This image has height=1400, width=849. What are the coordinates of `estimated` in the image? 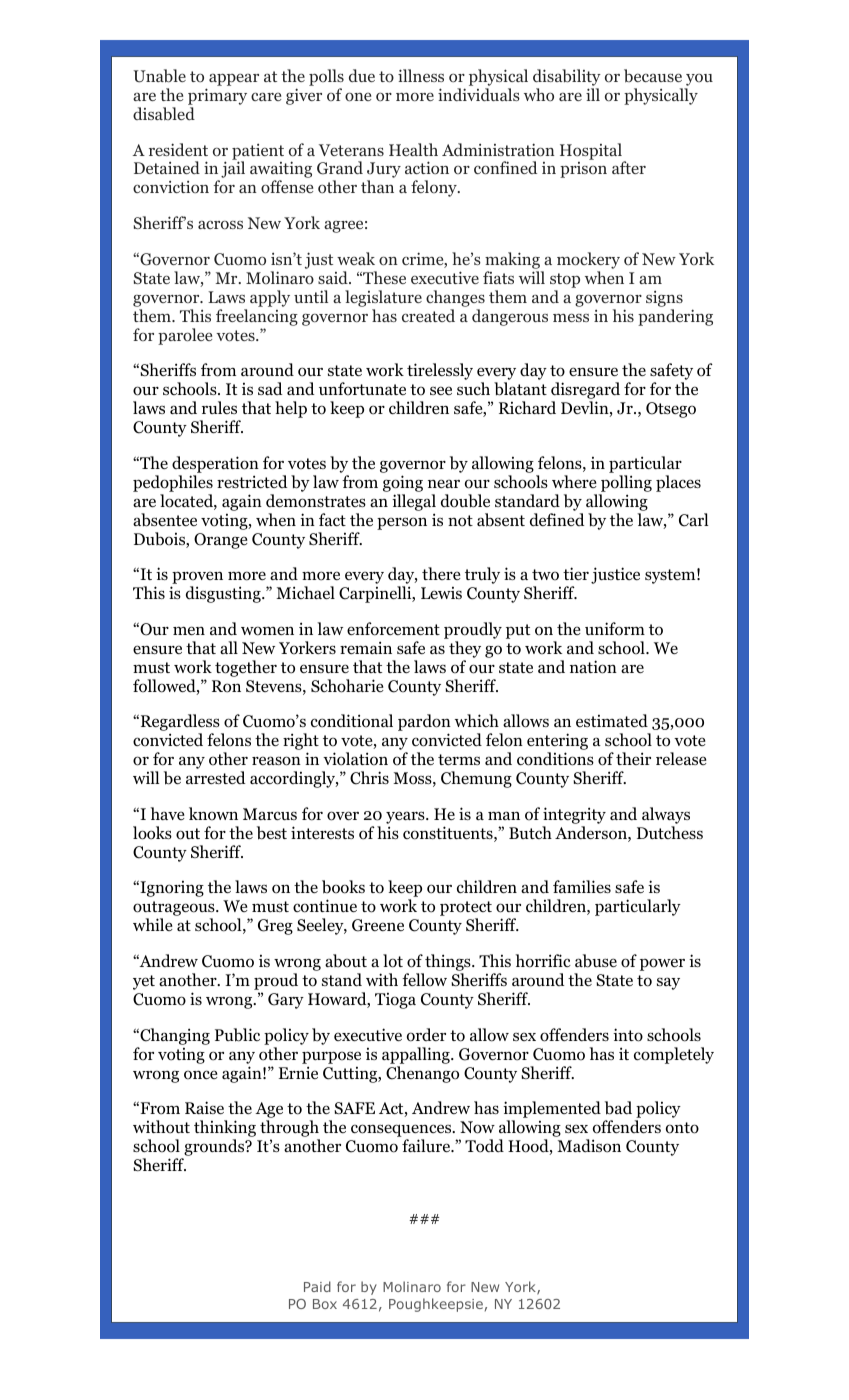 It's located at (612, 721).
